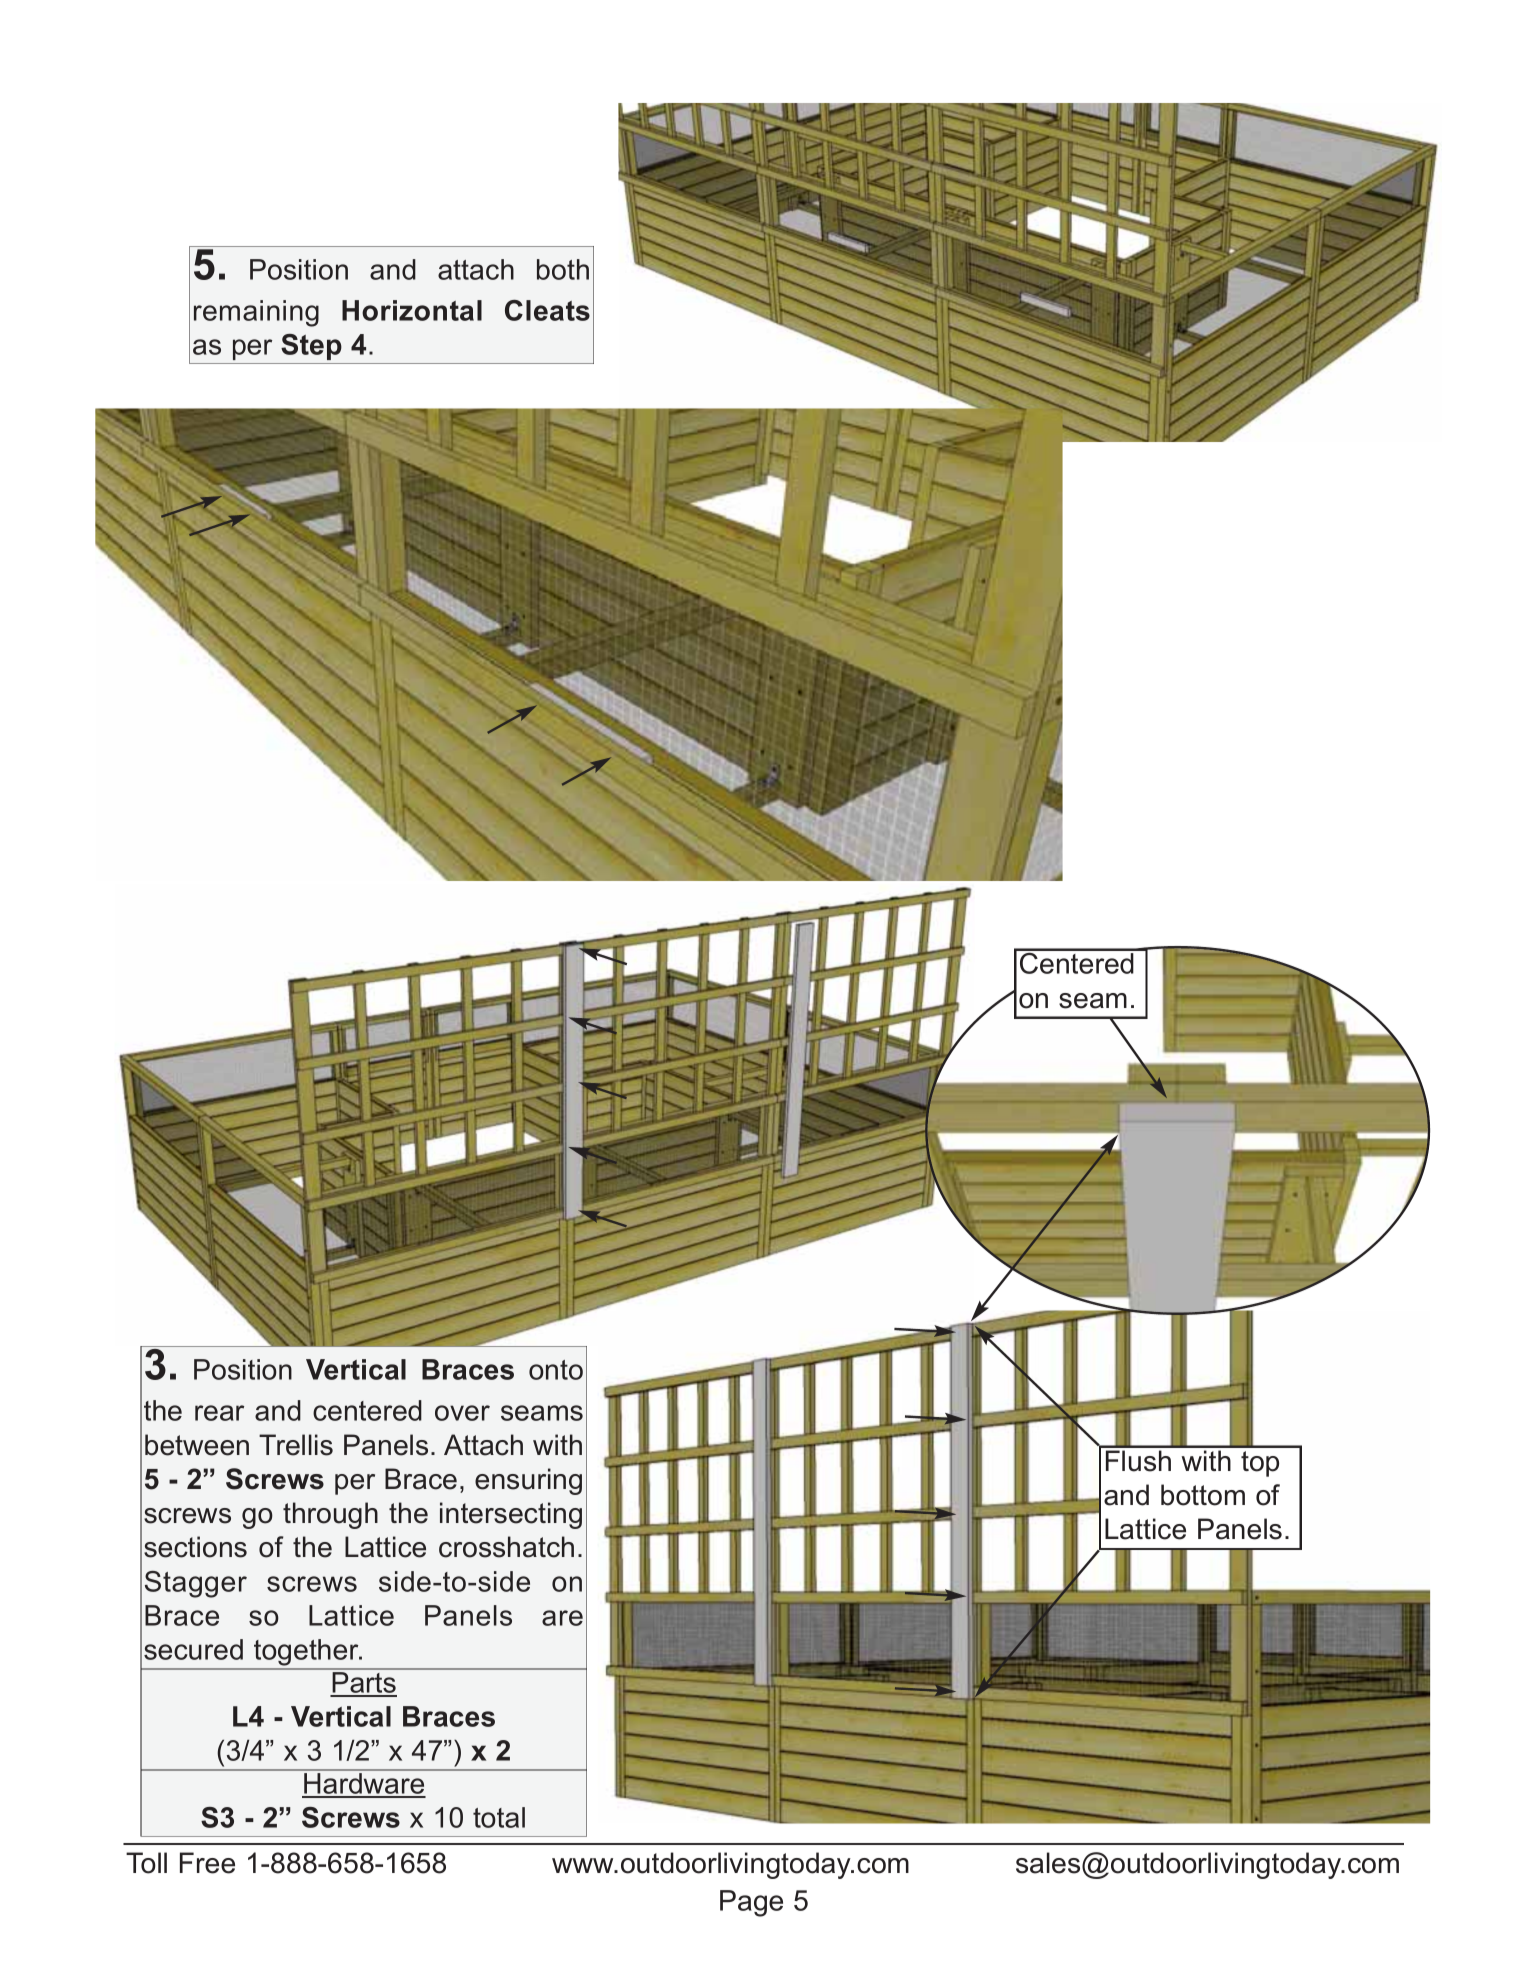 Image resolution: width=1528 pixels, height=1978 pixels. I want to click on both, so click(563, 269).
